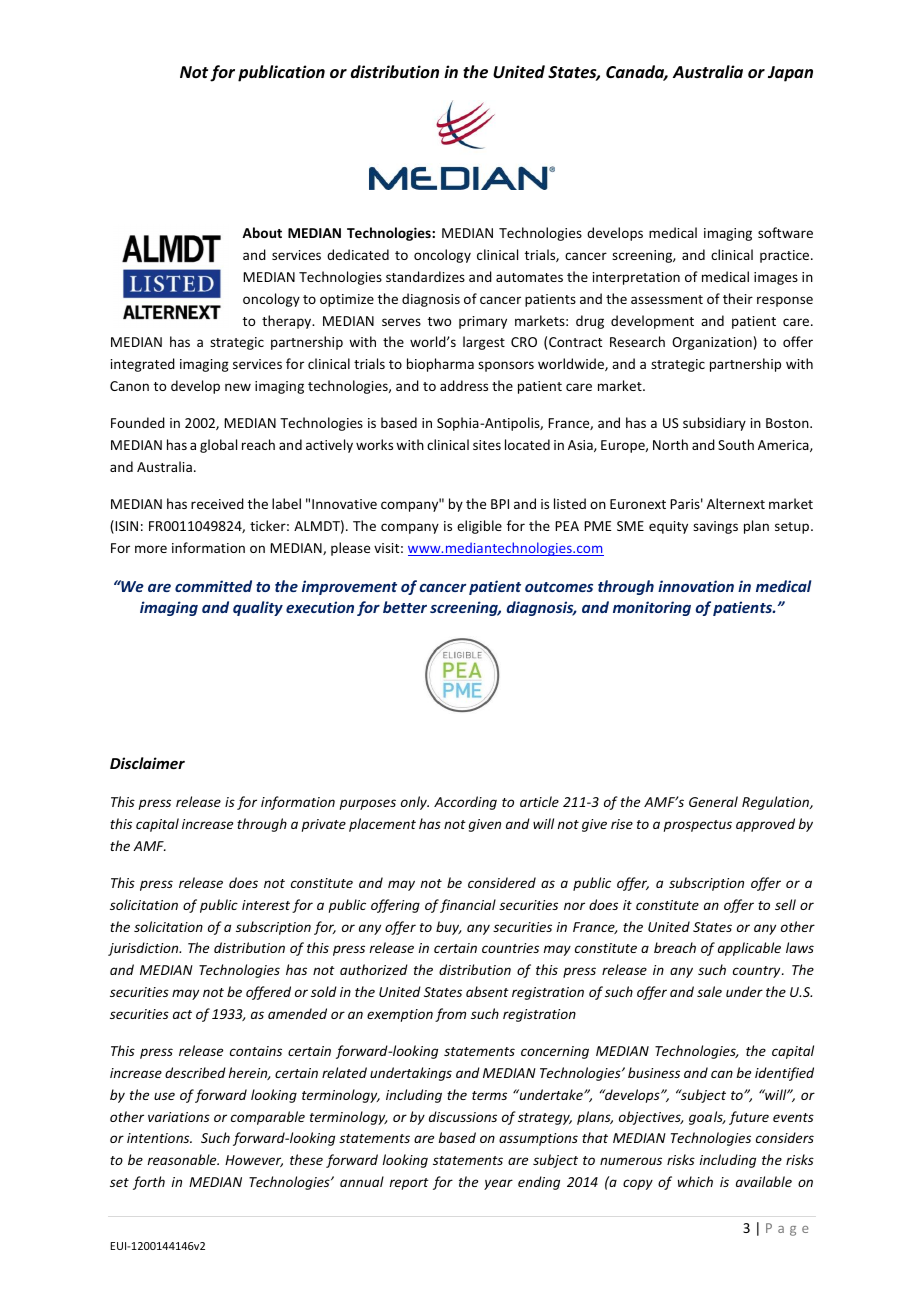  What do you see at coordinates (358, 254) in the document?
I see `dedicated` at bounding box center [358, 254].
